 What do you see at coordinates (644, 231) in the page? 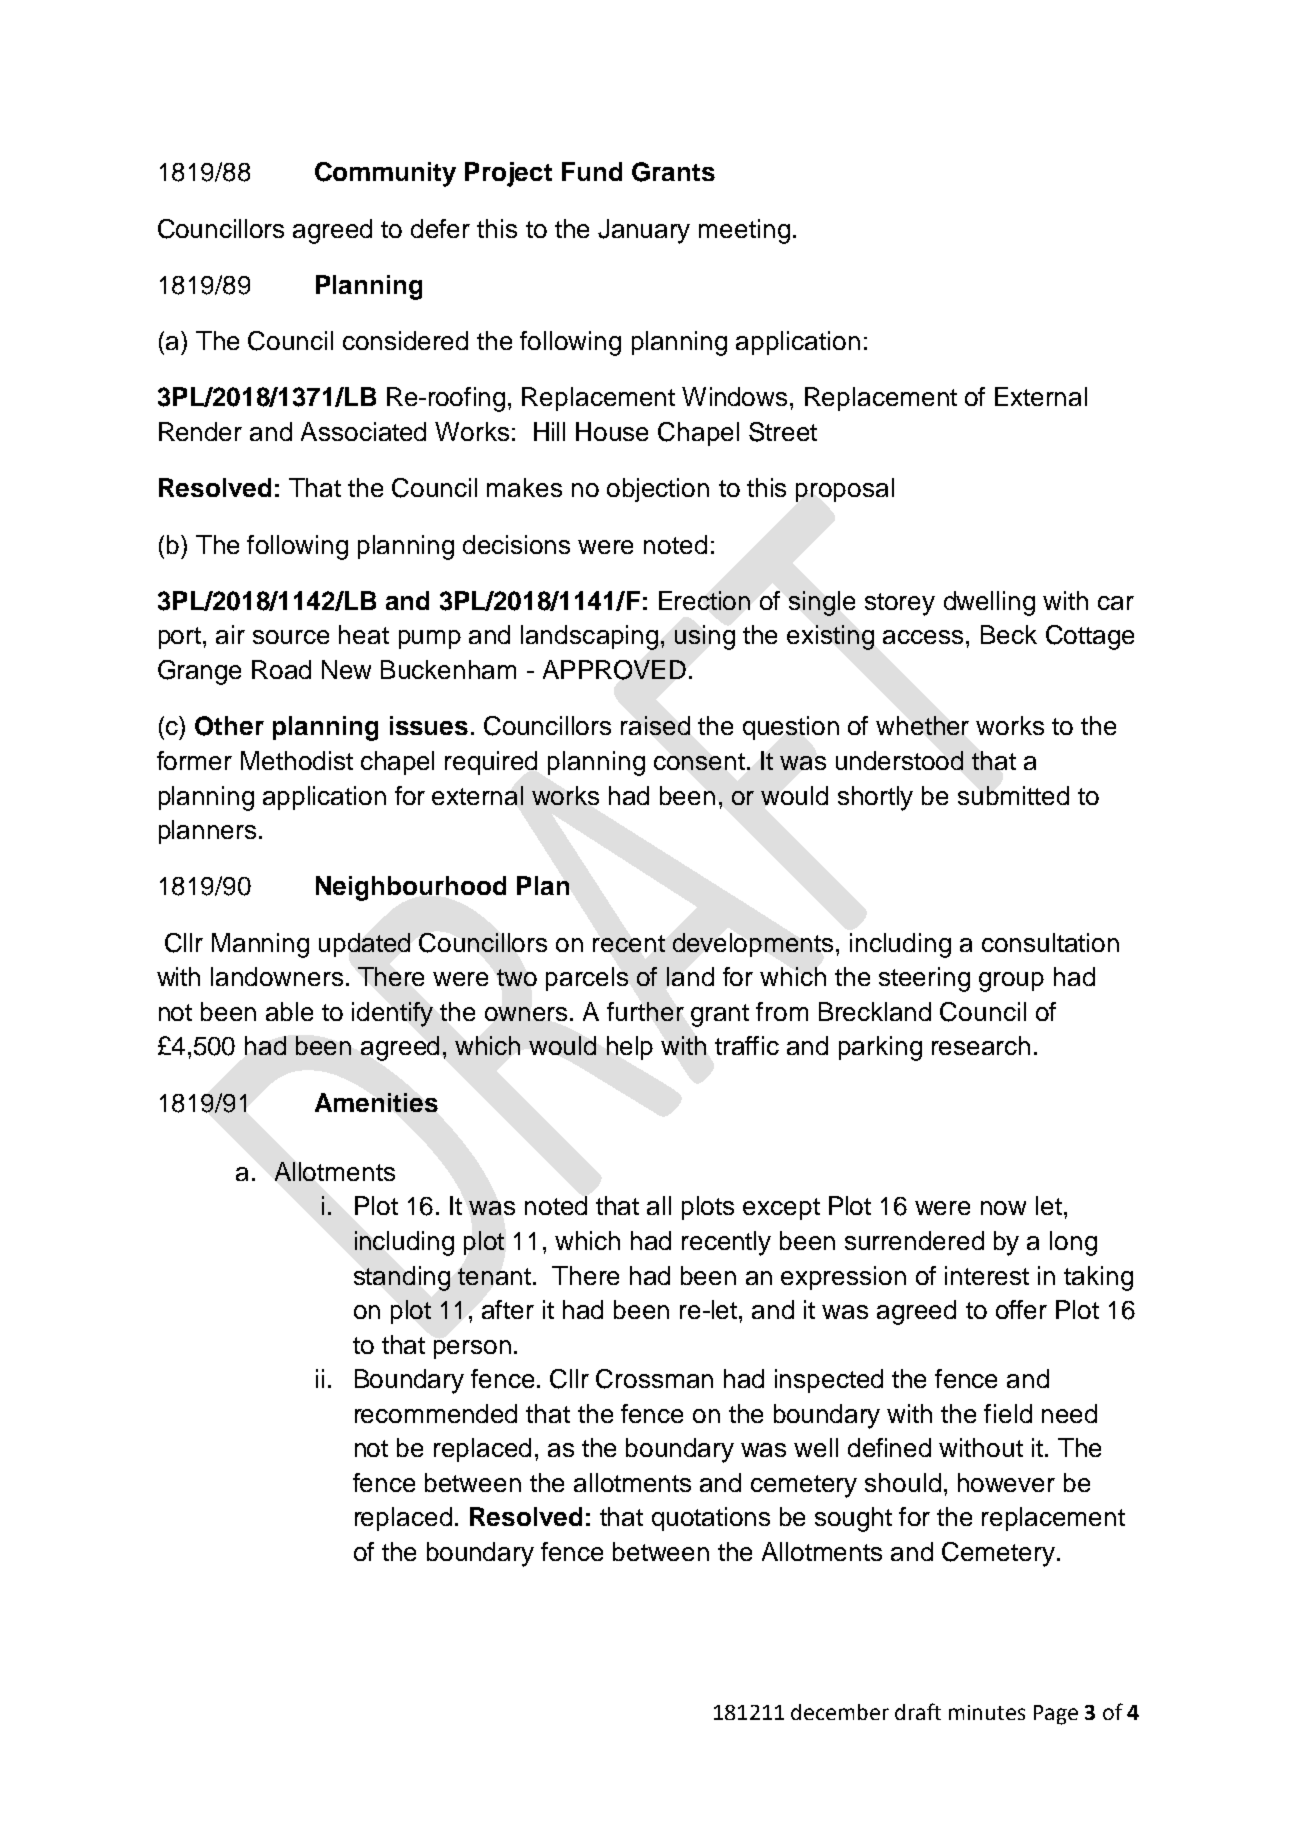
I see `January` at bounding box center [644, 231].
